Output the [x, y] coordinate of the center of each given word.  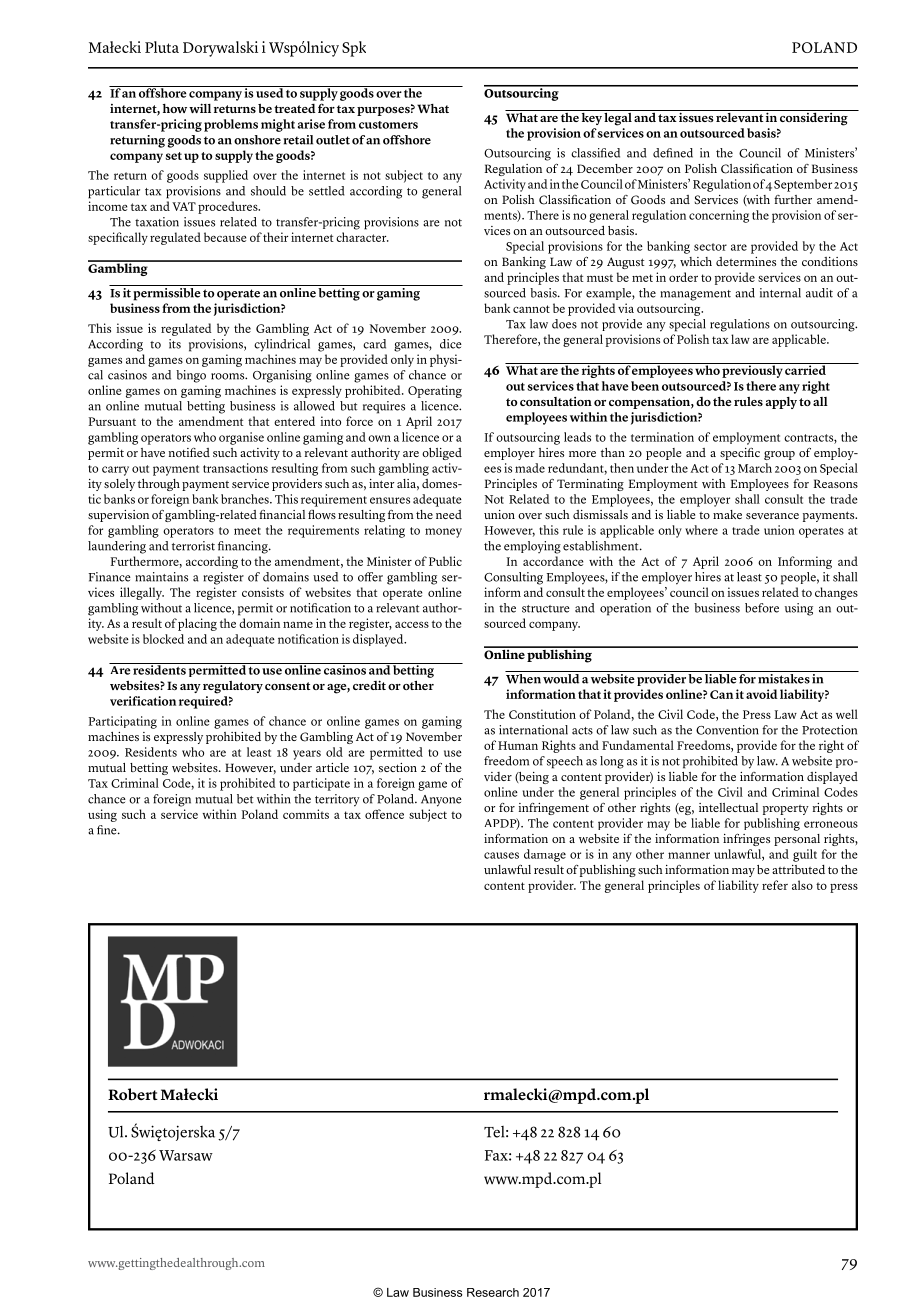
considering [814, 118]
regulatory [233, 687]
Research [493, 1292]
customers [388, 125]
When [523, 679]
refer [775, 885]
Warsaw [186, 1155]
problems [231, 125]
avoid [762, 694]
